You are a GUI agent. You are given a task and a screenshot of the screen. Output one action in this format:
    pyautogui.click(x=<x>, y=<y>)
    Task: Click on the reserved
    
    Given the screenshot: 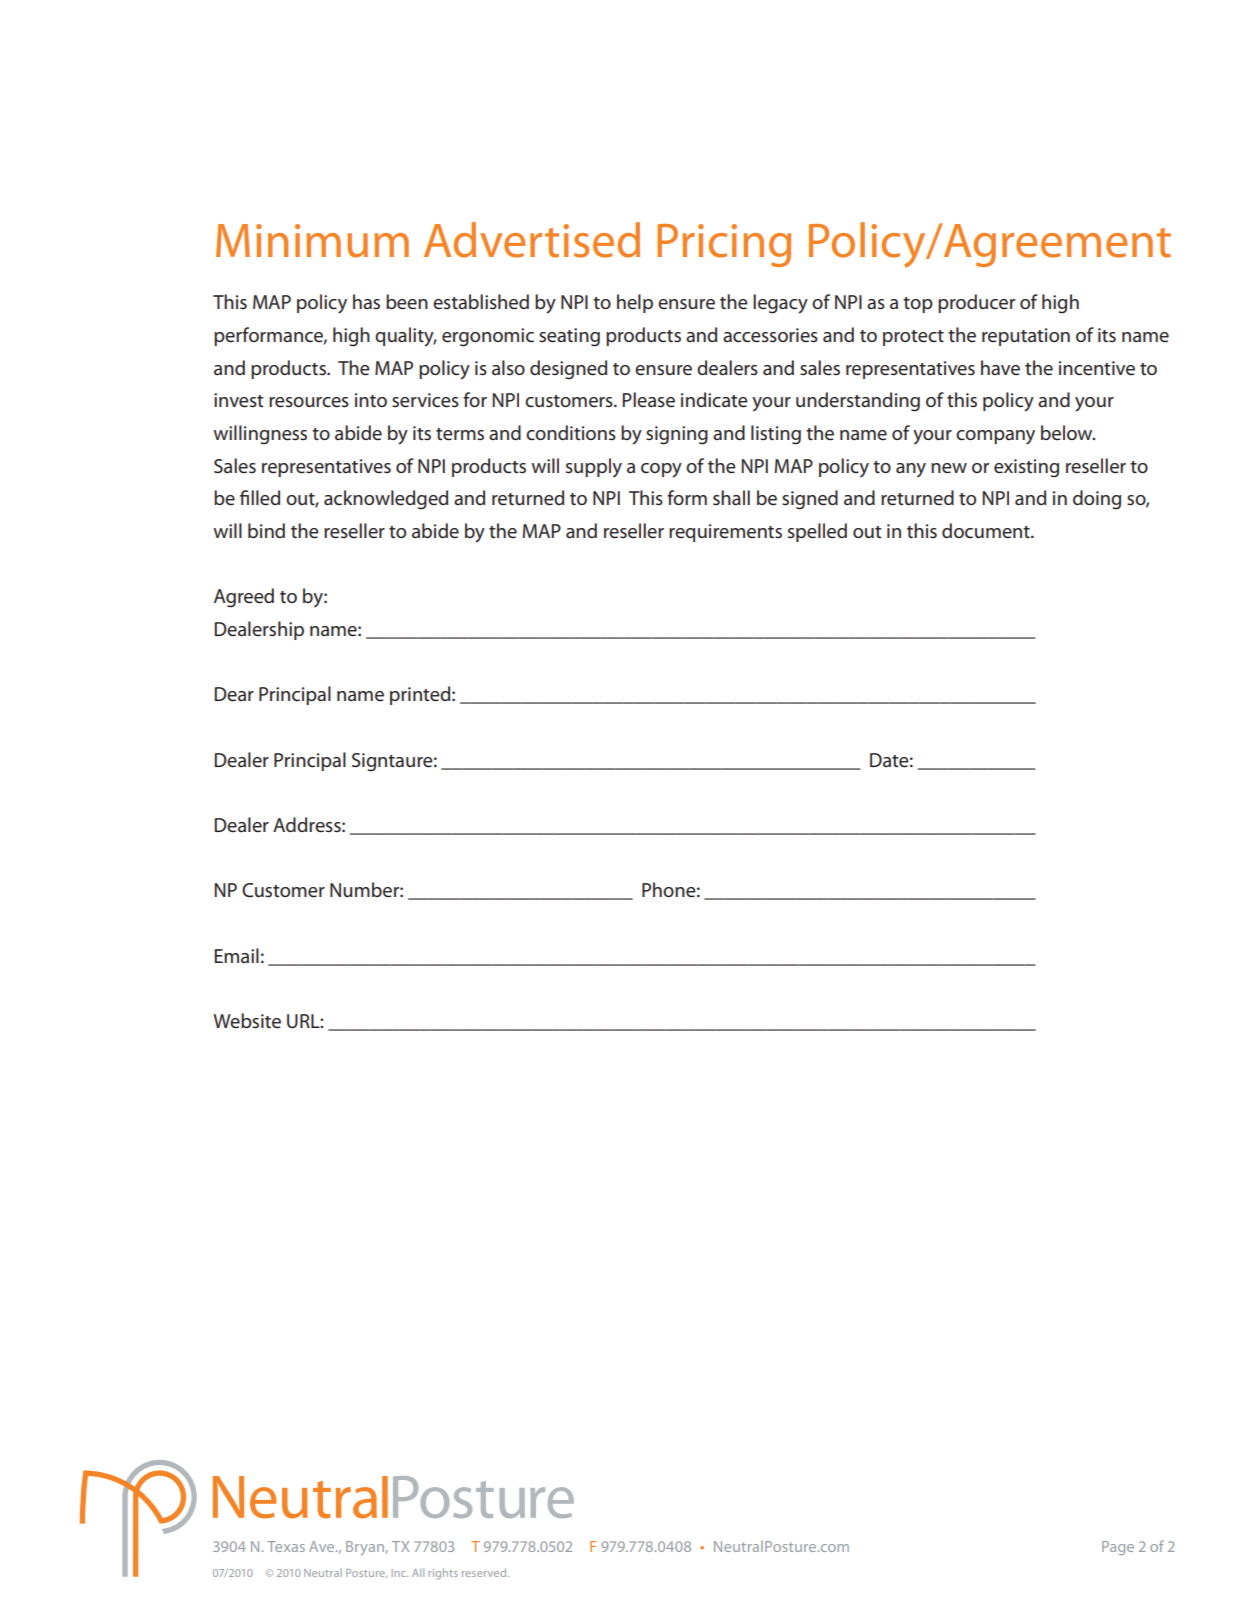 What is the action you would take?
    pyautogui.click(x=485, y=1572)
